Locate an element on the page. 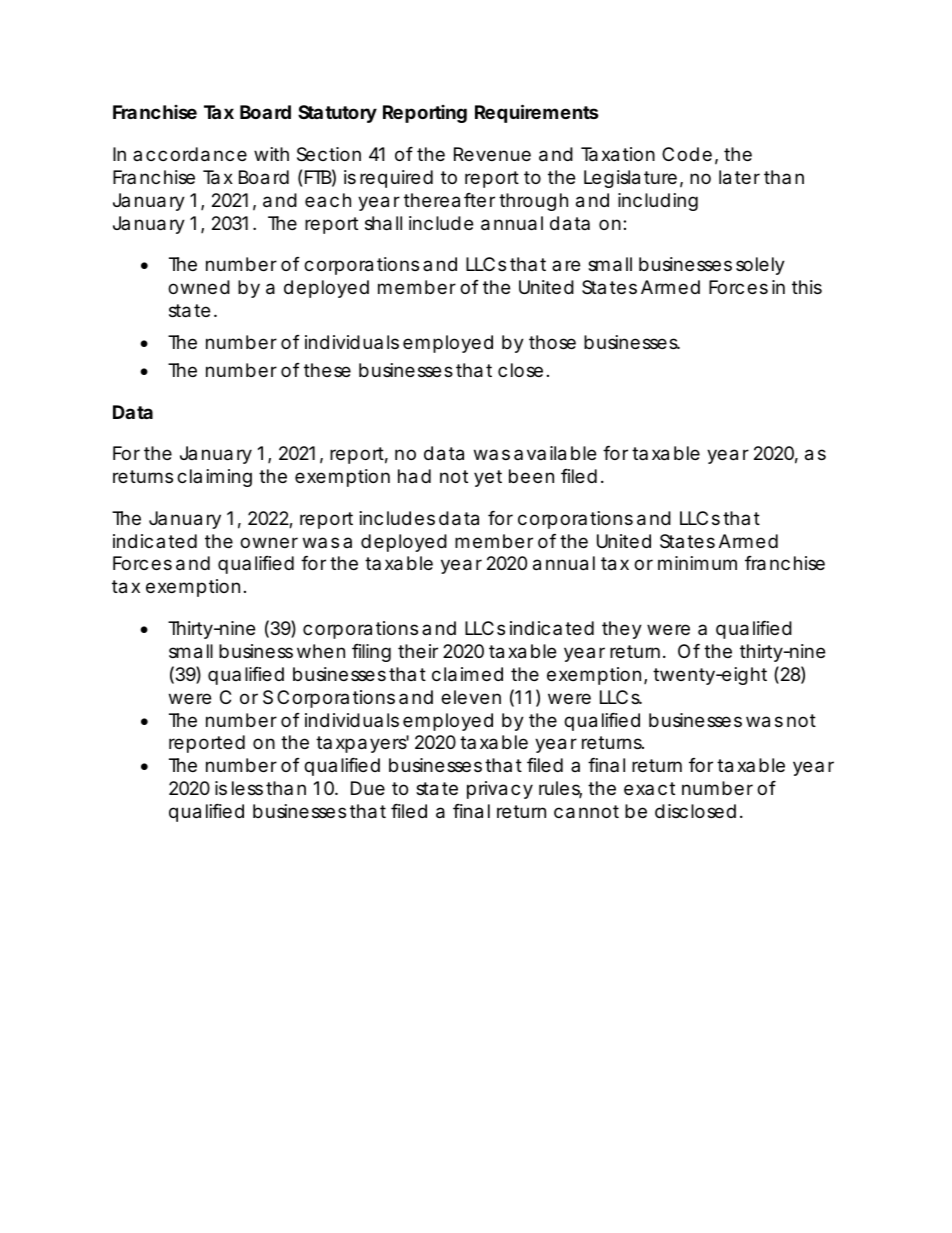 The image size is (952, 1233). Code is located at coordinates (687, 154).
